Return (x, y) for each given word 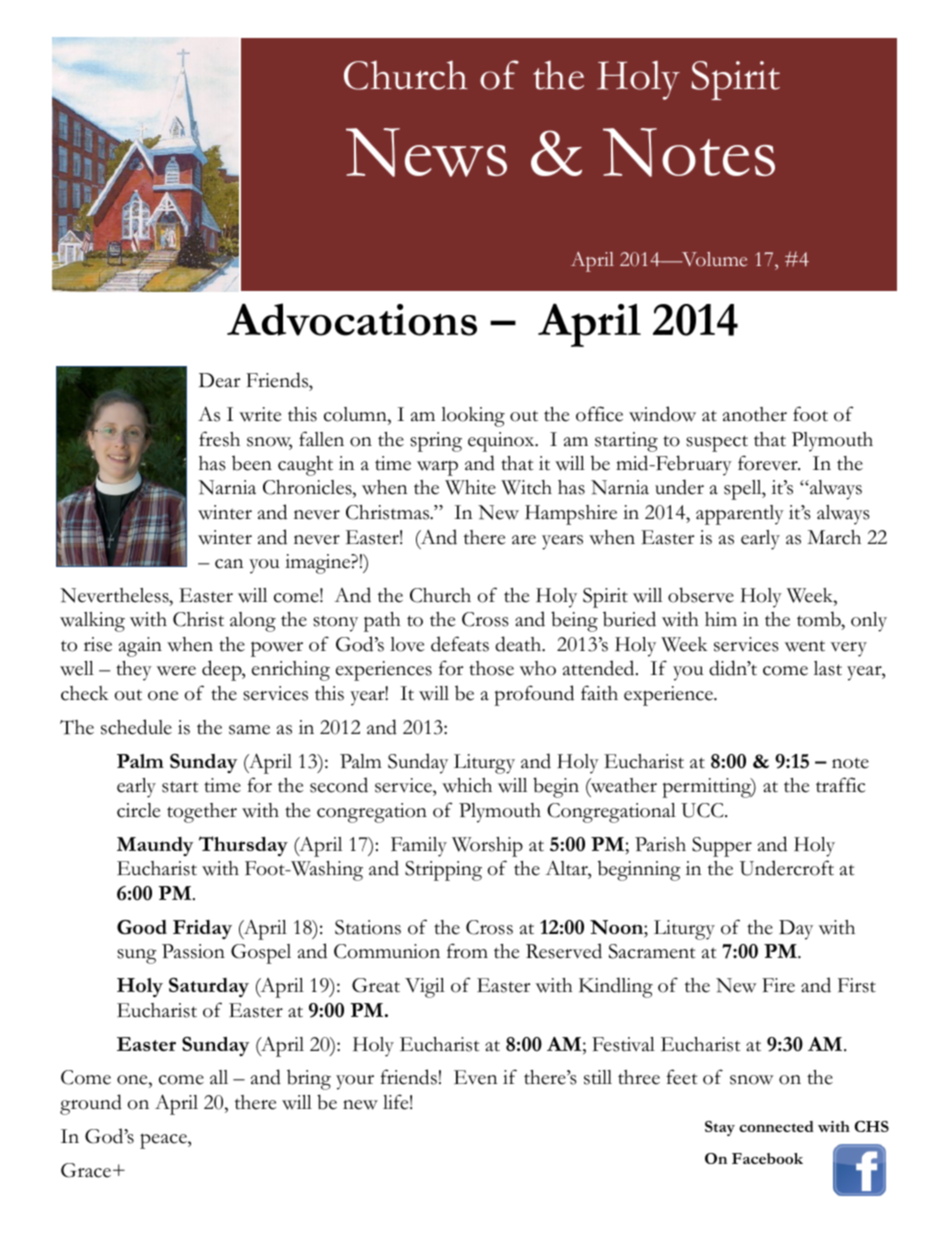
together (202, 813)
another (755, 414)
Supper (722, 847)
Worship (487, 847)
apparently (740, 515)
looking (473, 417)
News (426, 152)
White (470, 487)
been (252, 463)
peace (164, 1141)
